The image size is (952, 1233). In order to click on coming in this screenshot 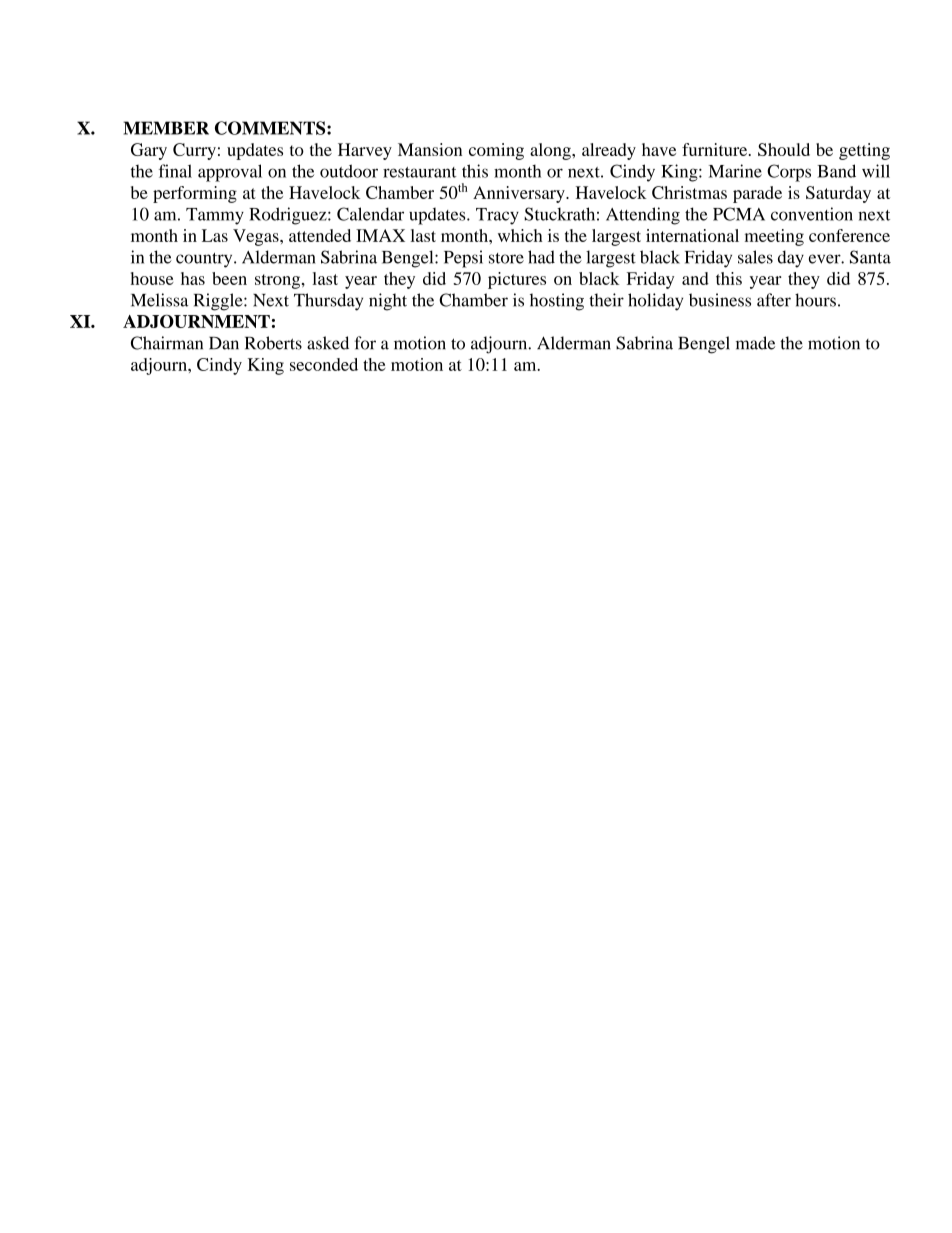, I will do `click(496, 151)`.
